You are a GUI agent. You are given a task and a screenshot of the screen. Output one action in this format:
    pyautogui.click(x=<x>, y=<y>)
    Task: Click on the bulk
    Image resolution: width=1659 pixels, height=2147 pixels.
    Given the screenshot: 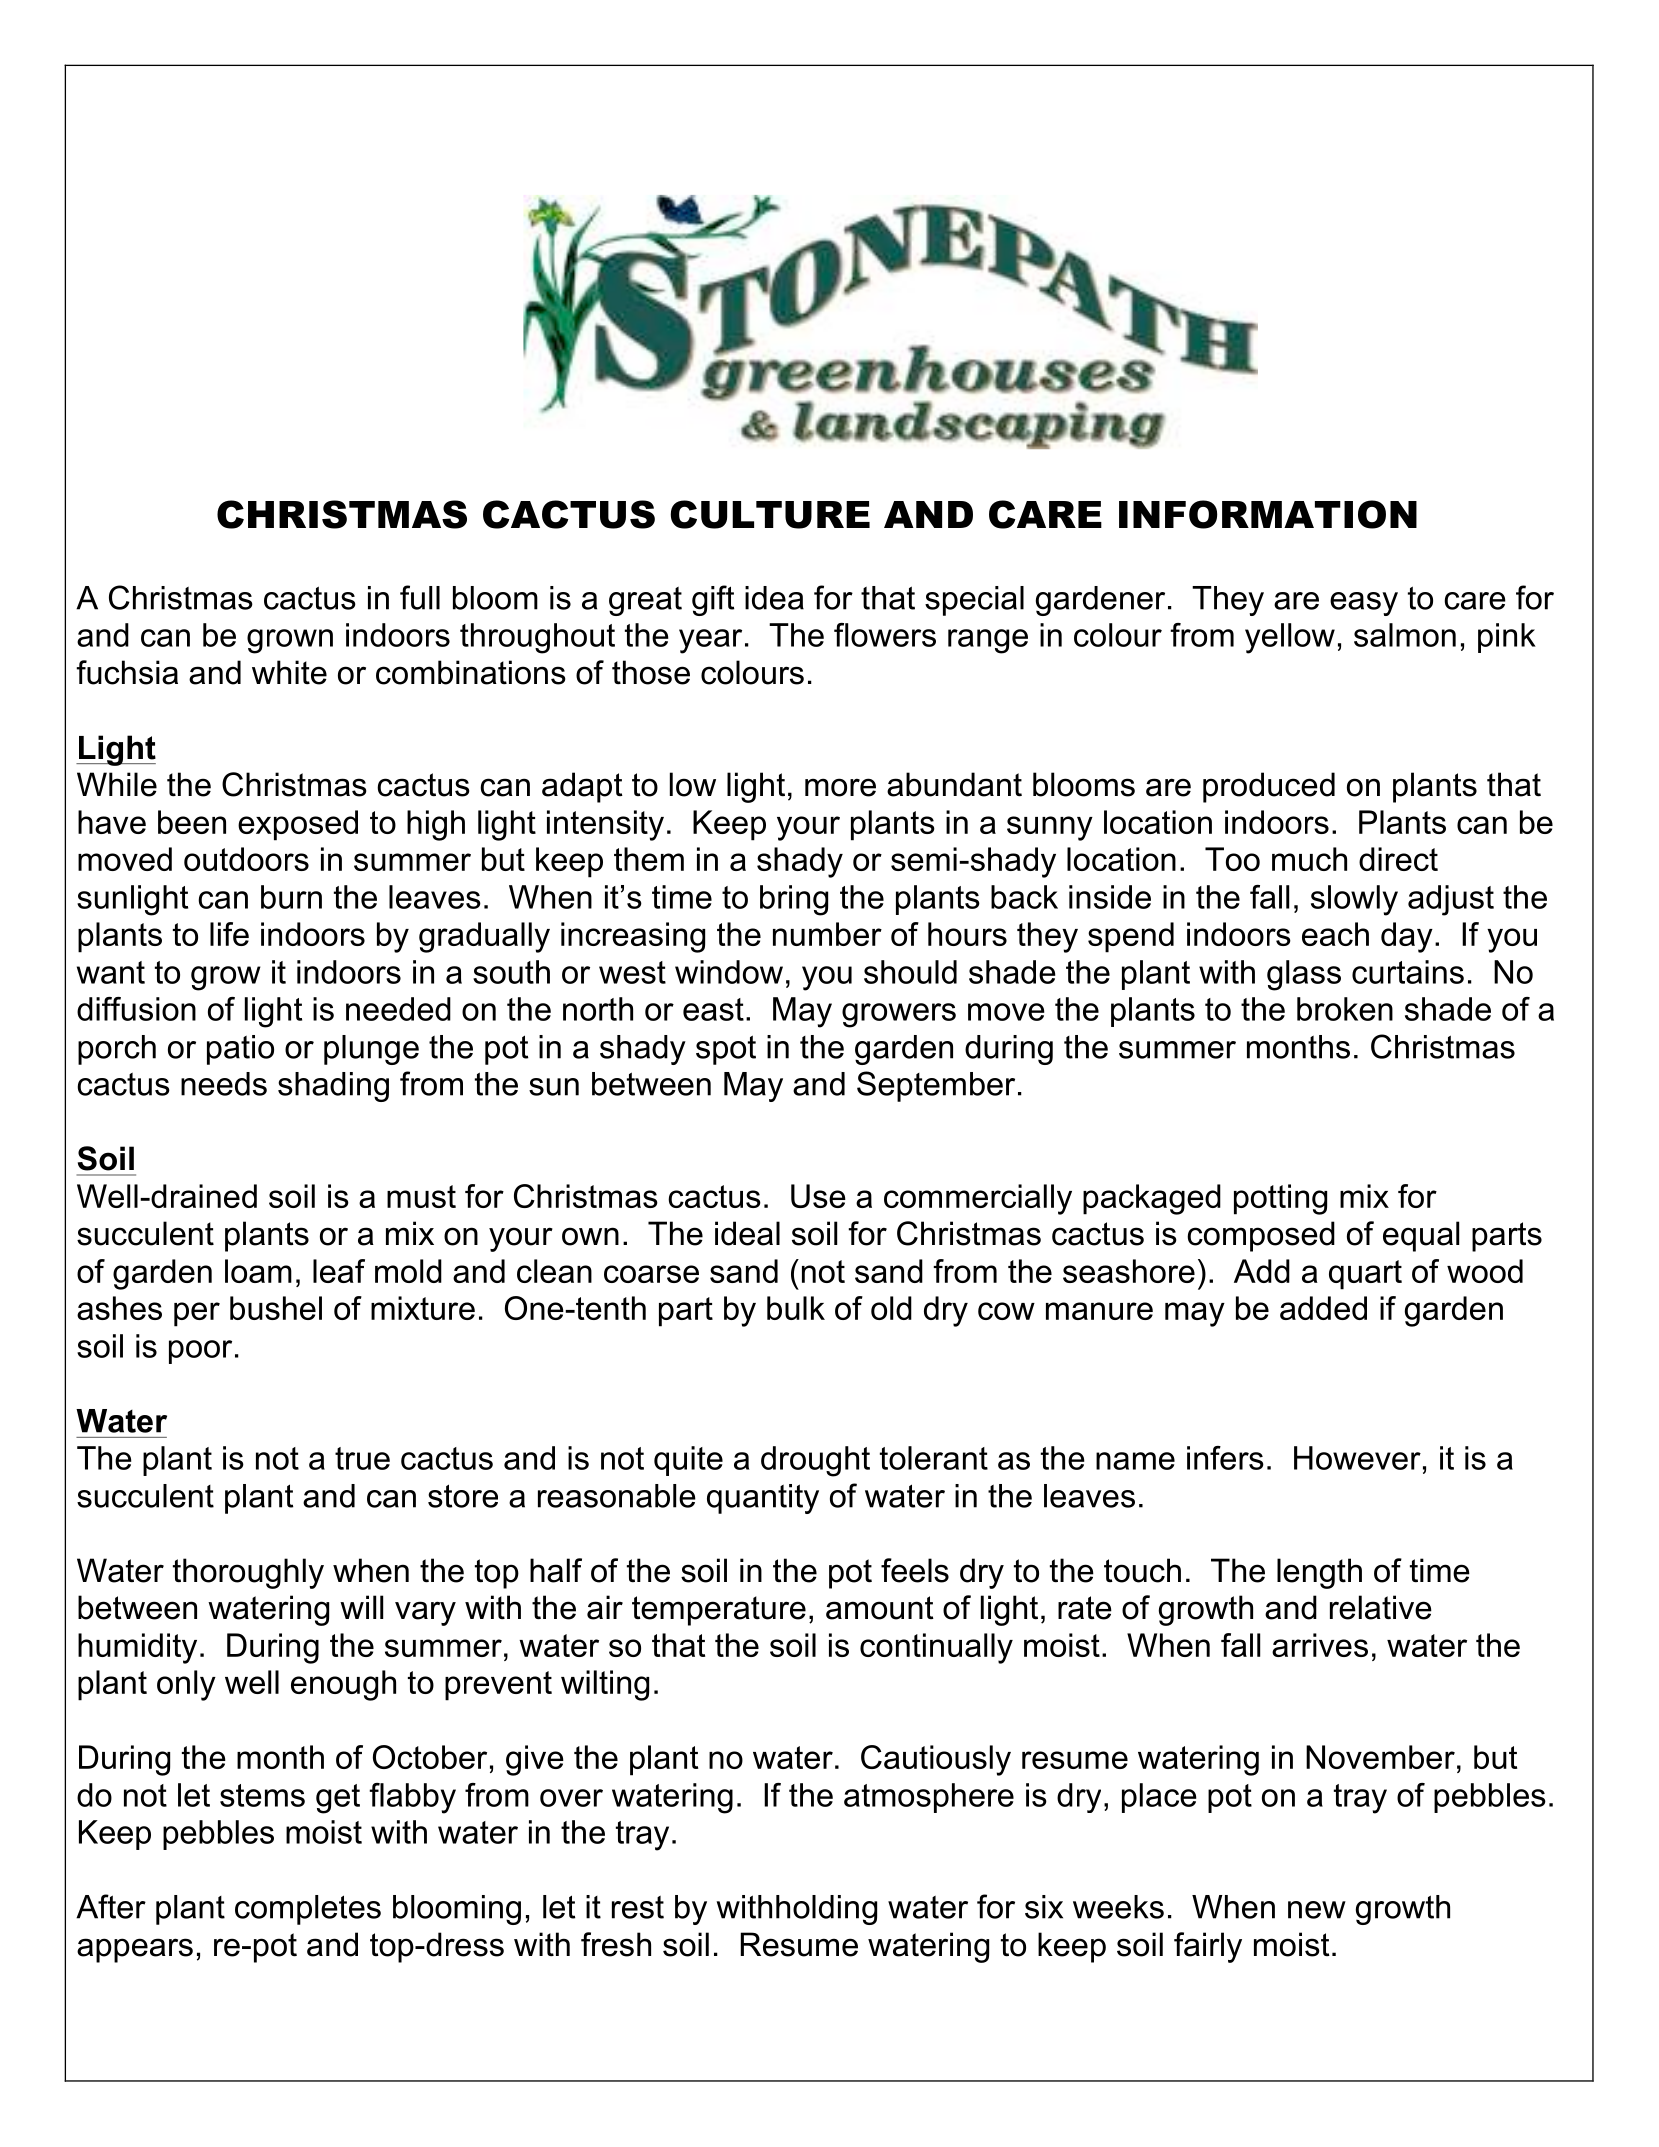 What is the action you would take?
    pyautogui.click(x=796, y=1308)
